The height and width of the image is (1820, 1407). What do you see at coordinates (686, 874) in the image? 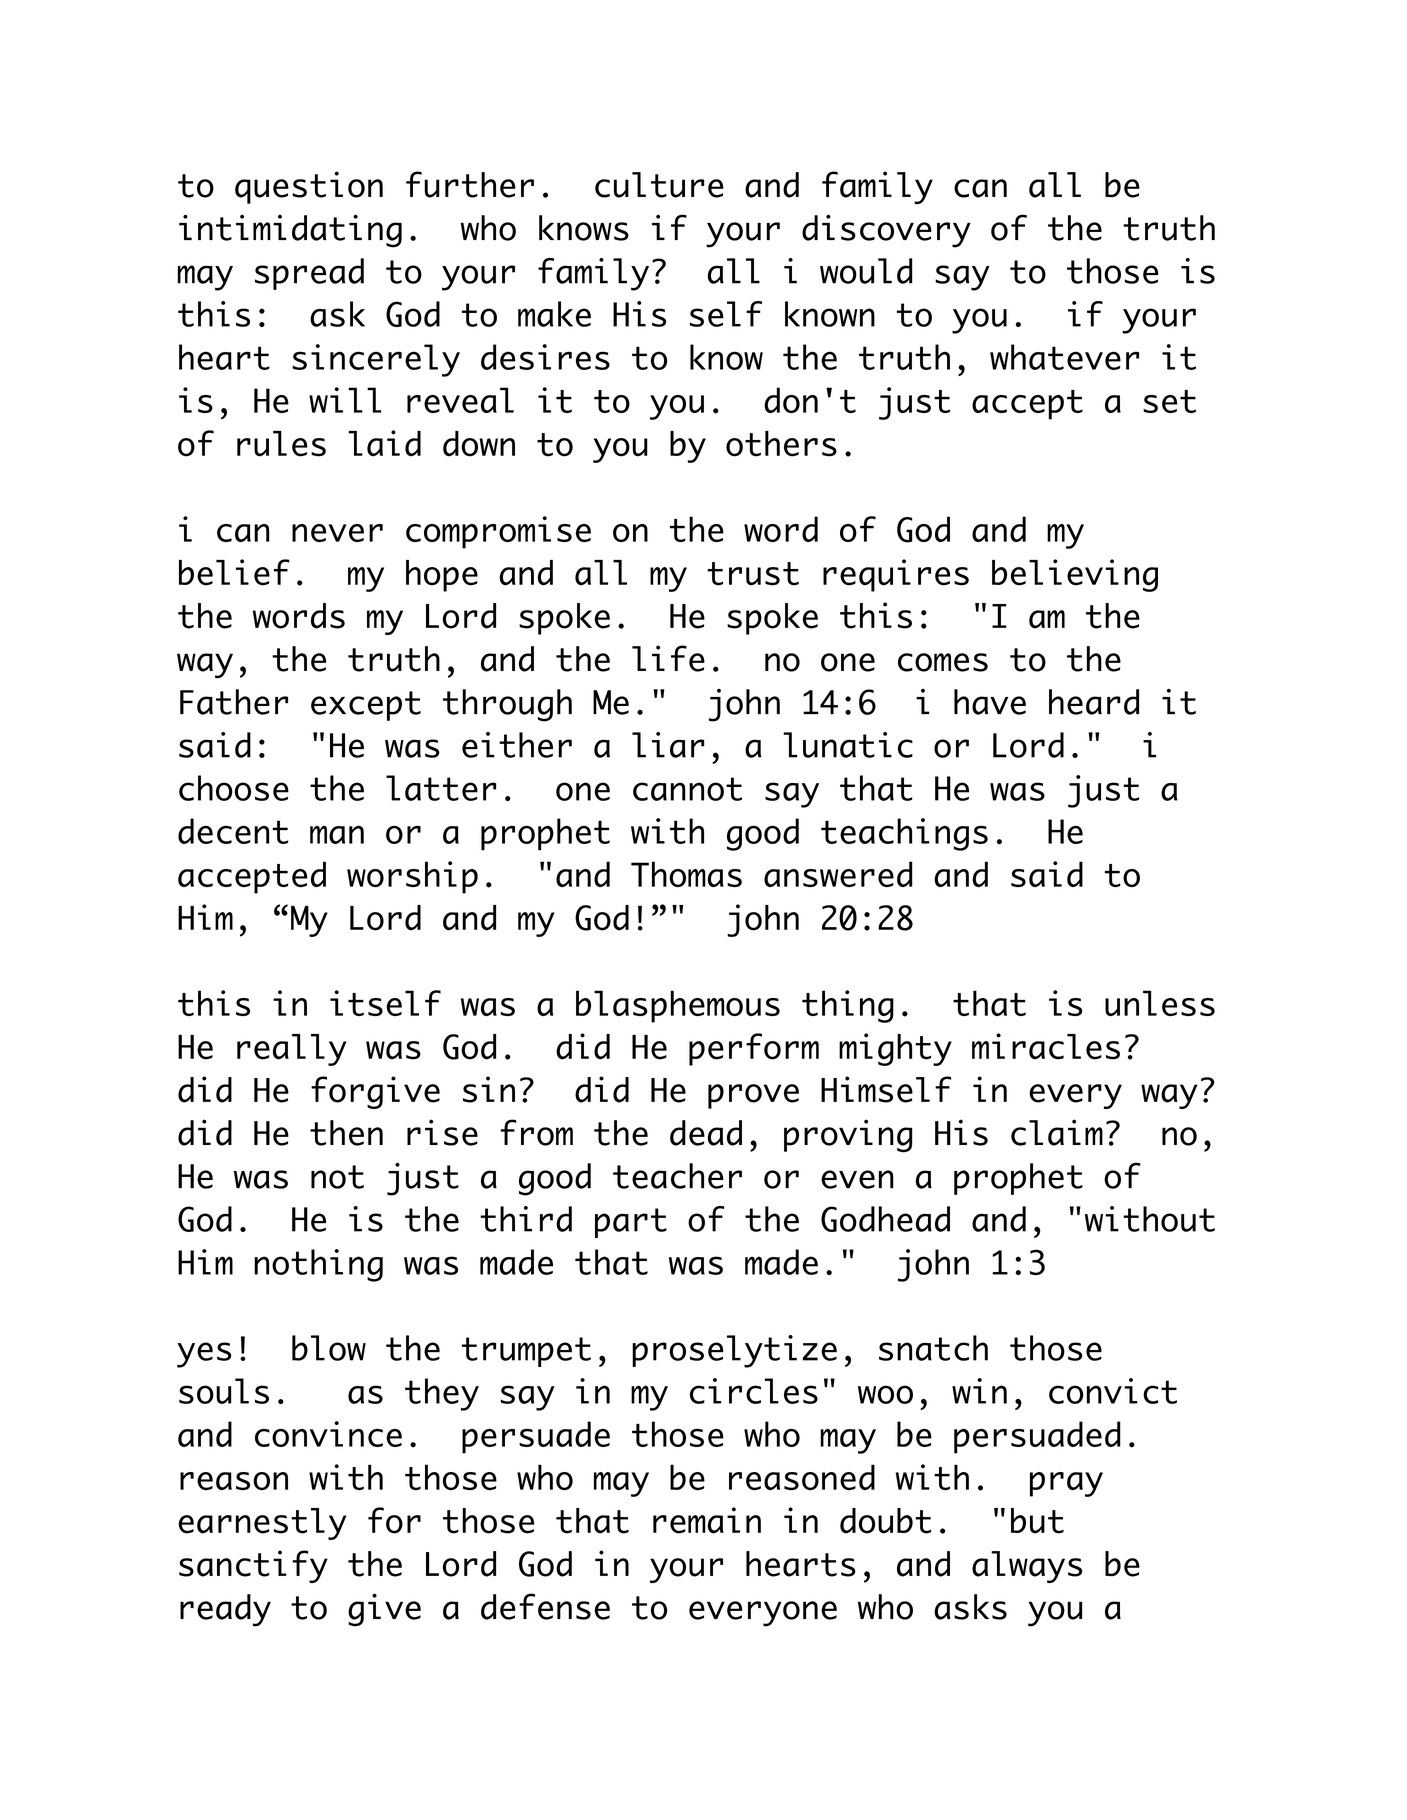
I see `Thomas` at bounding box center [686, 874].
